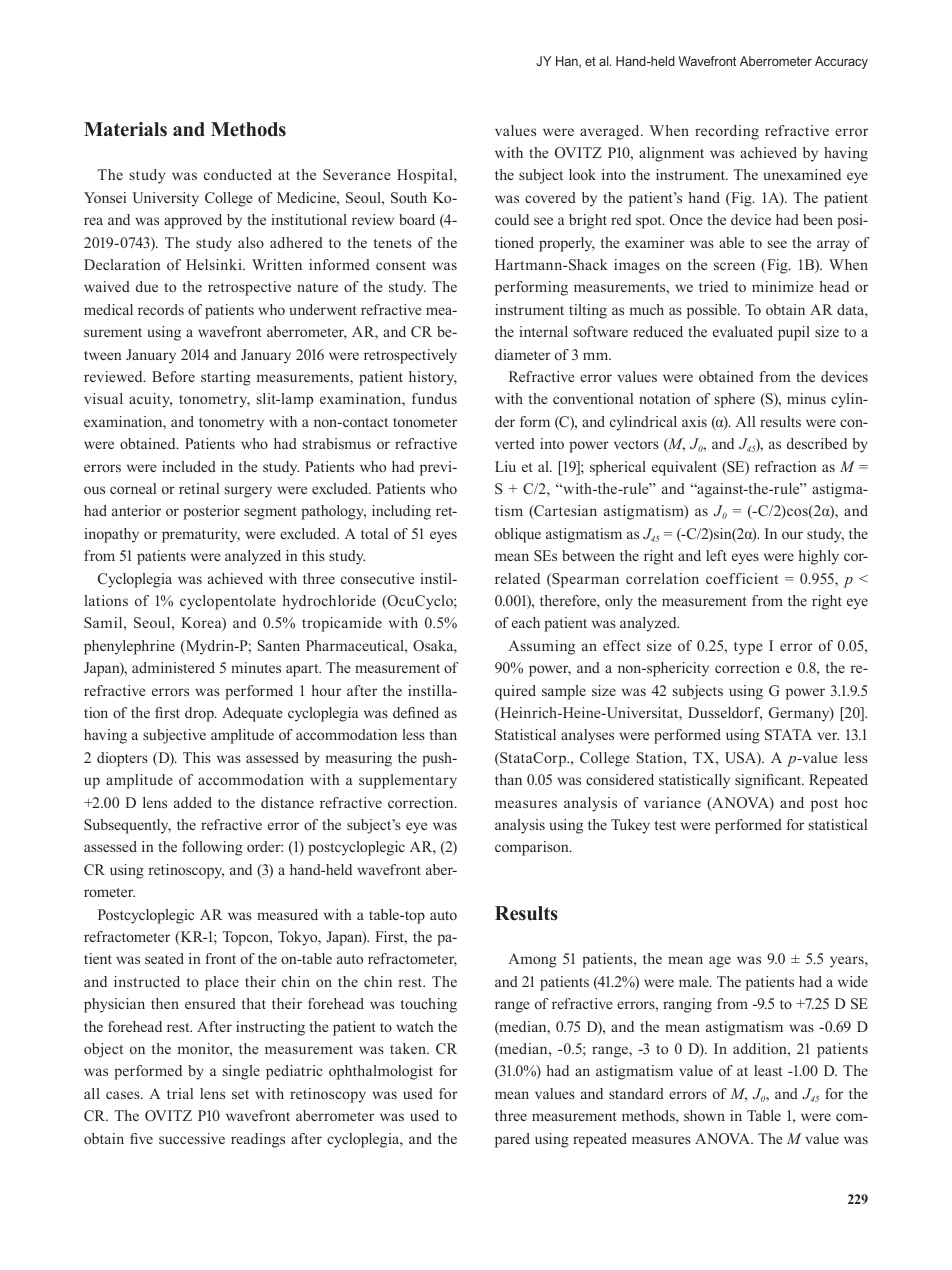 This image has width=952, height=1270. I want to click on each, so click(526, 622).
